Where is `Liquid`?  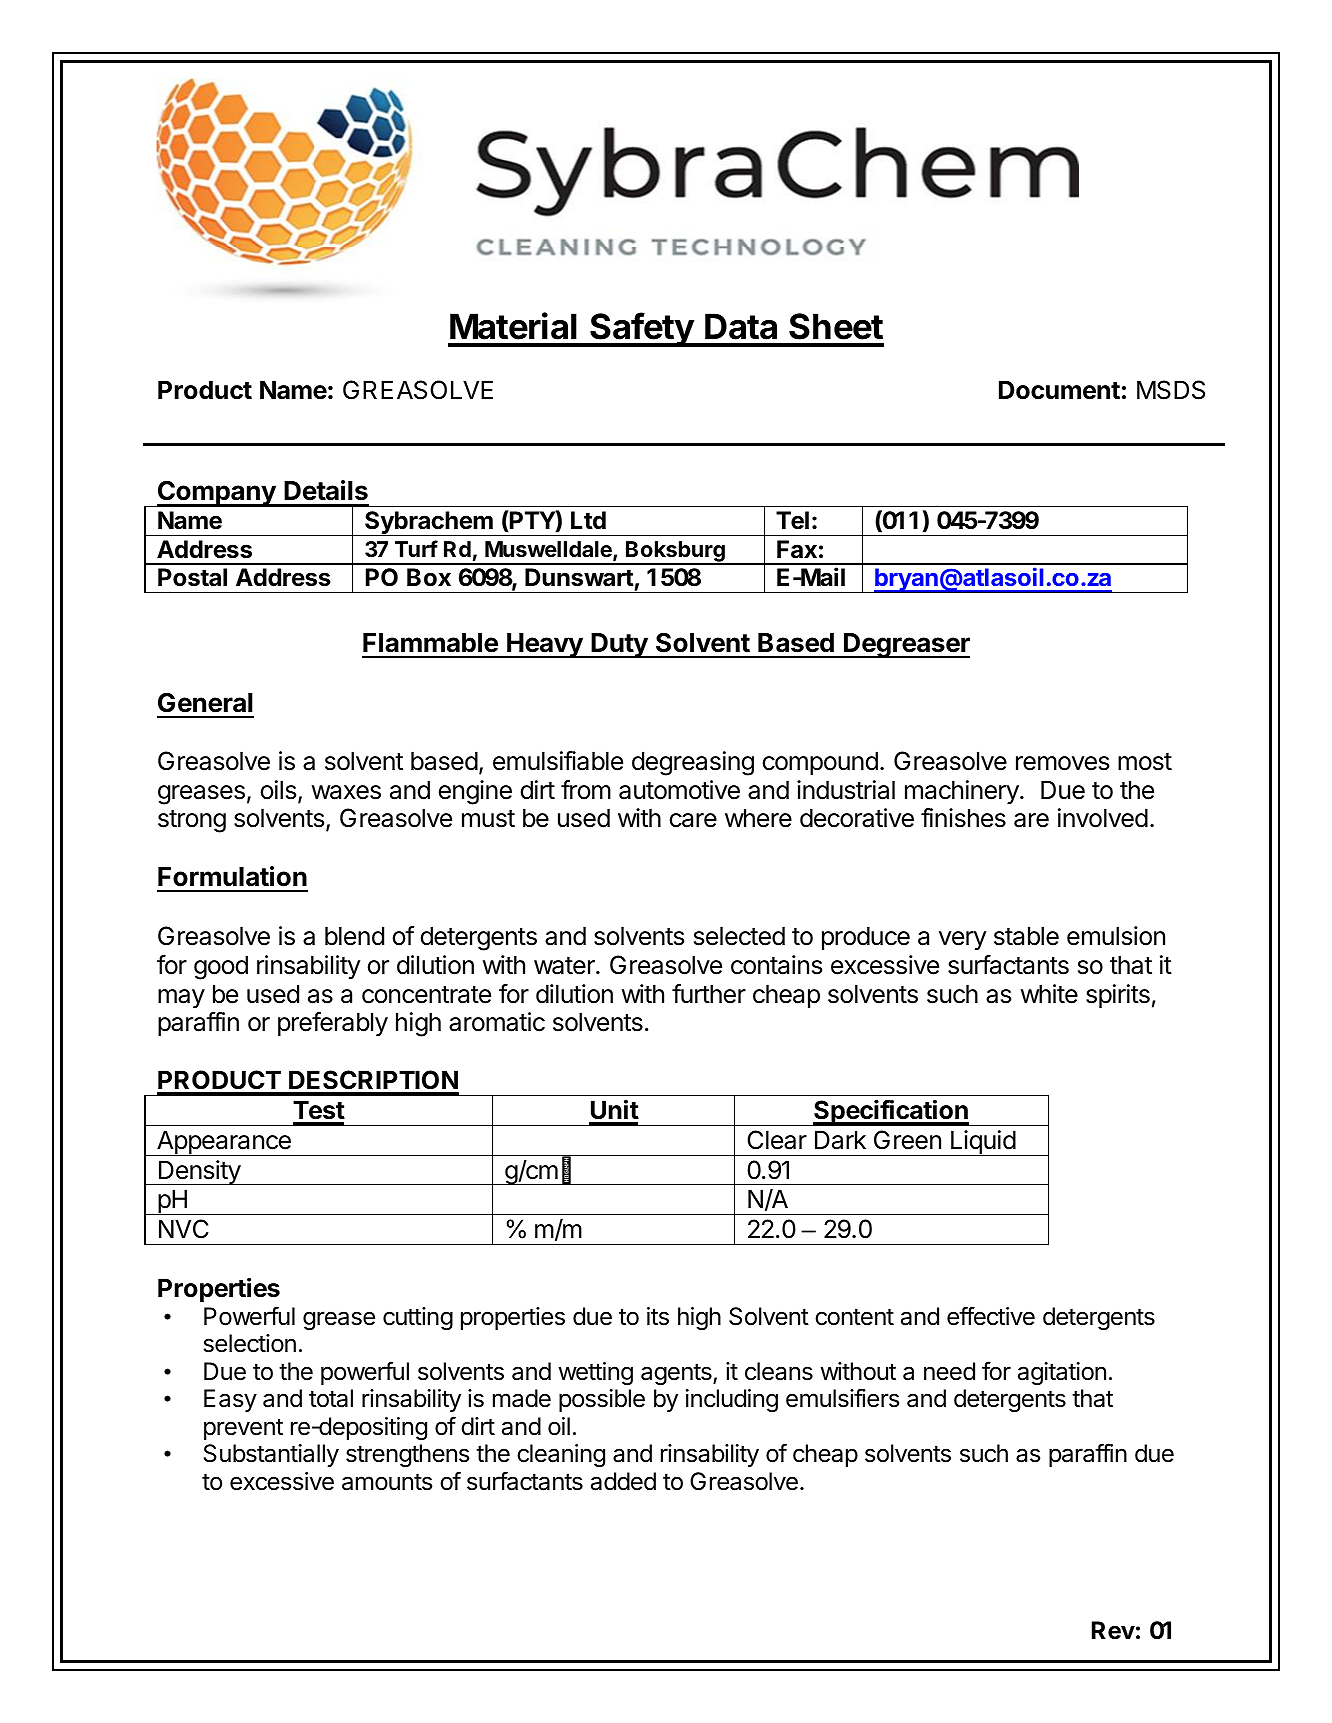 Liquid is located at coordinates (983, 1143).
